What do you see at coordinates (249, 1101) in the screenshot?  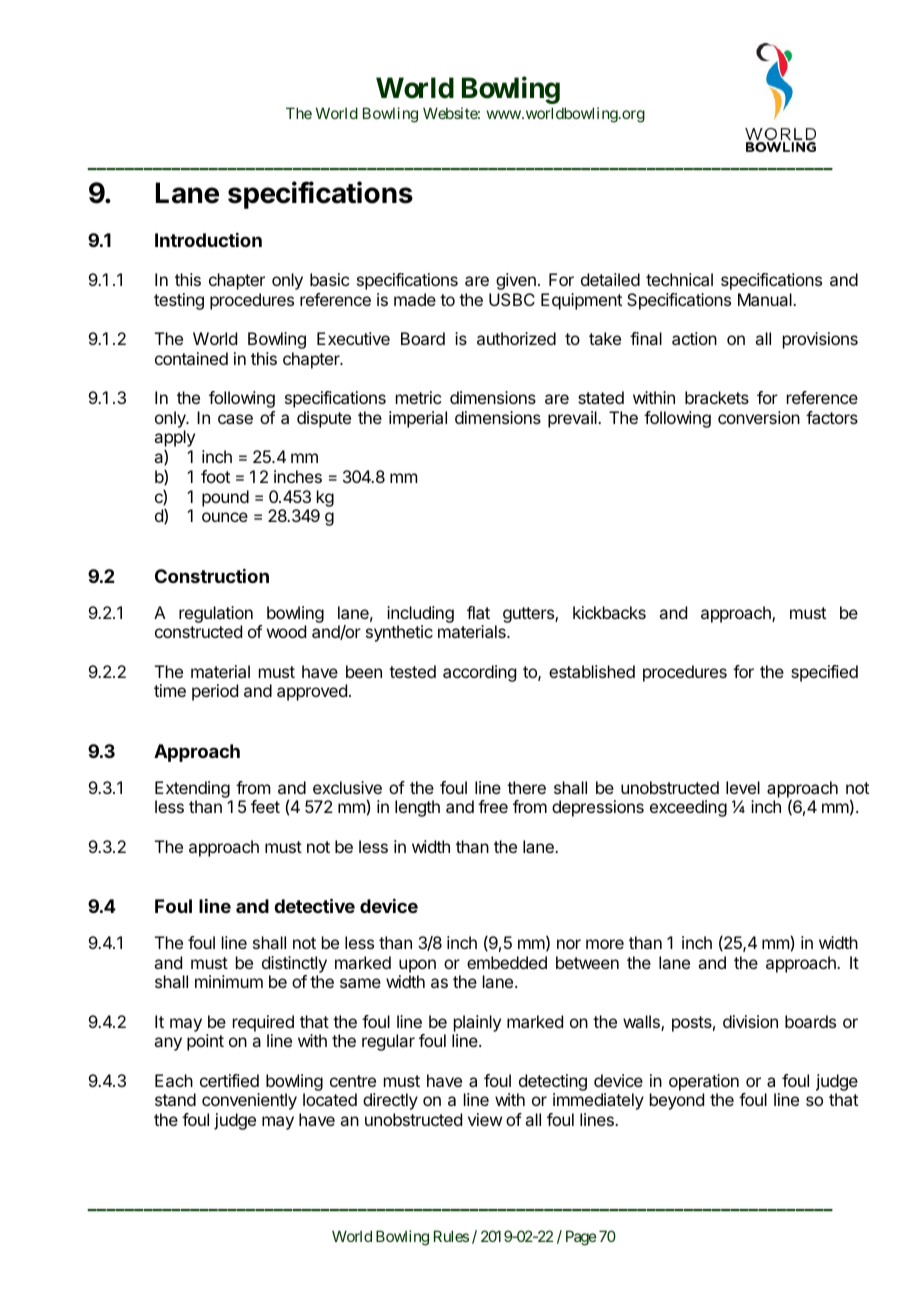 I see `conveniently` at bounding box center [249, 1101].
